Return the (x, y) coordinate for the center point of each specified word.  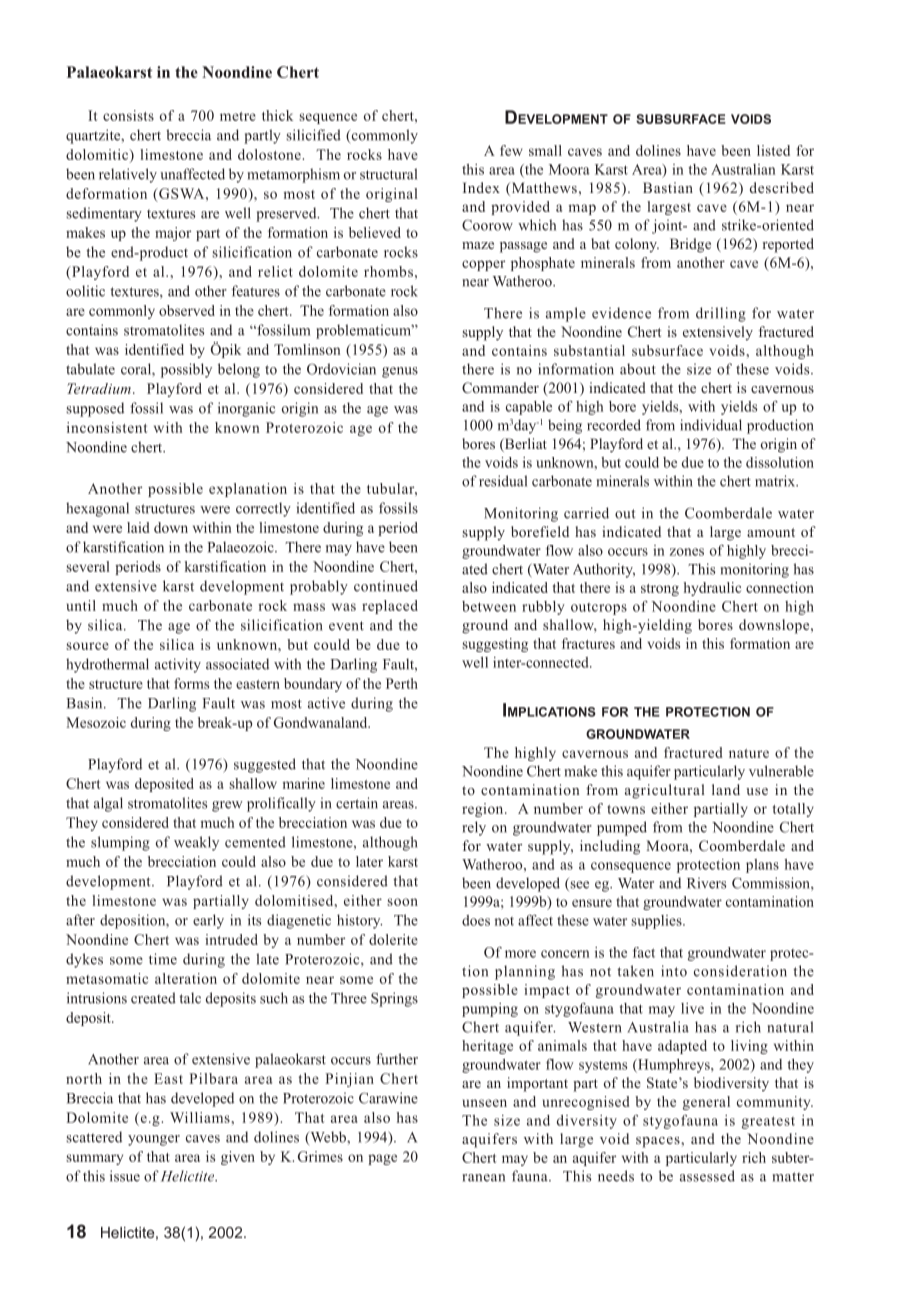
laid (138, 527)
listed (773, 150)
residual (503, 481)
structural (388, 174)
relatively (128, 175)
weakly (196, 843)
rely (474, 828)
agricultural (665, 791)
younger (154, 1140)
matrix (776, 481)
